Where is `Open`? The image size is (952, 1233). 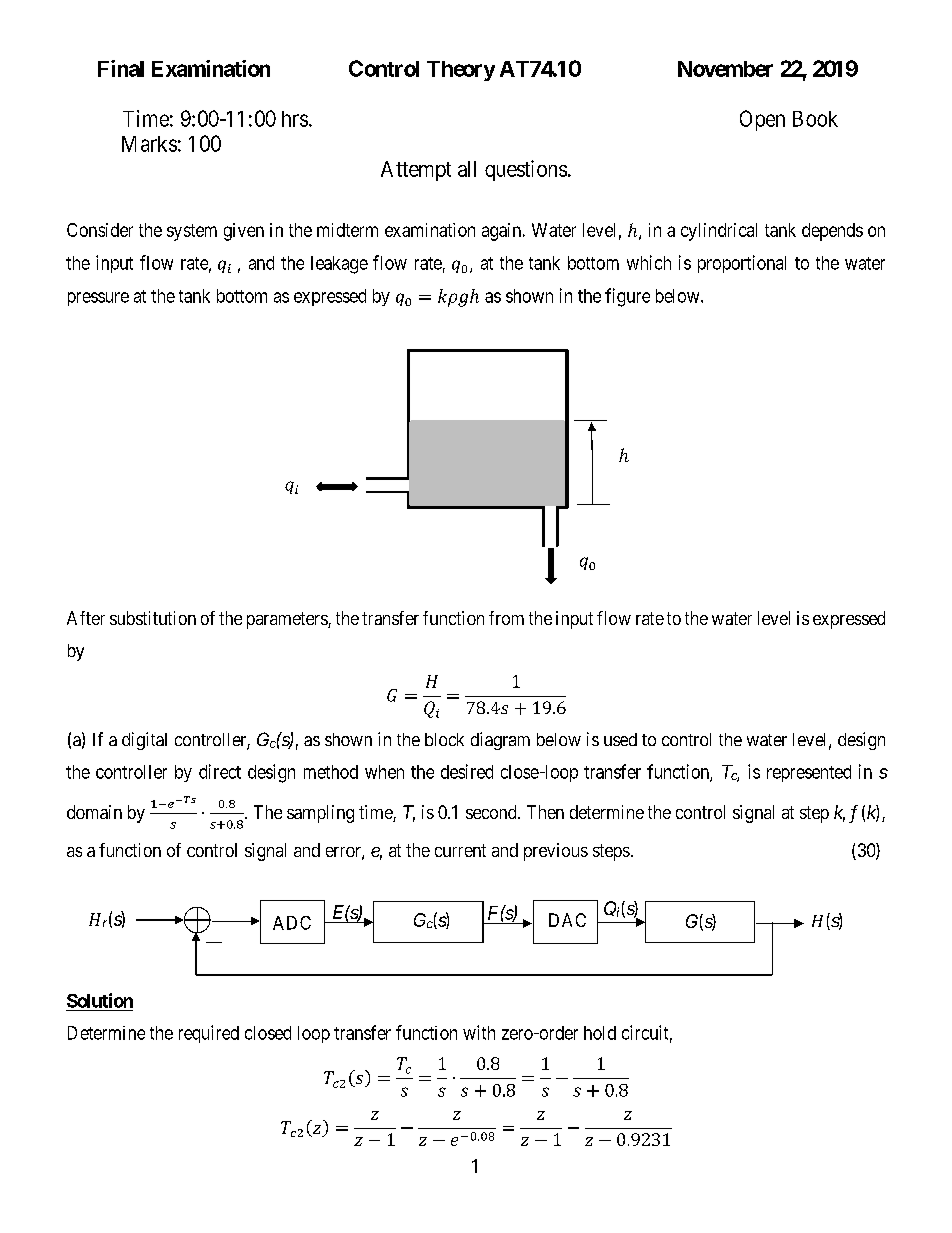 Open is located at coordinates (762, 120).
